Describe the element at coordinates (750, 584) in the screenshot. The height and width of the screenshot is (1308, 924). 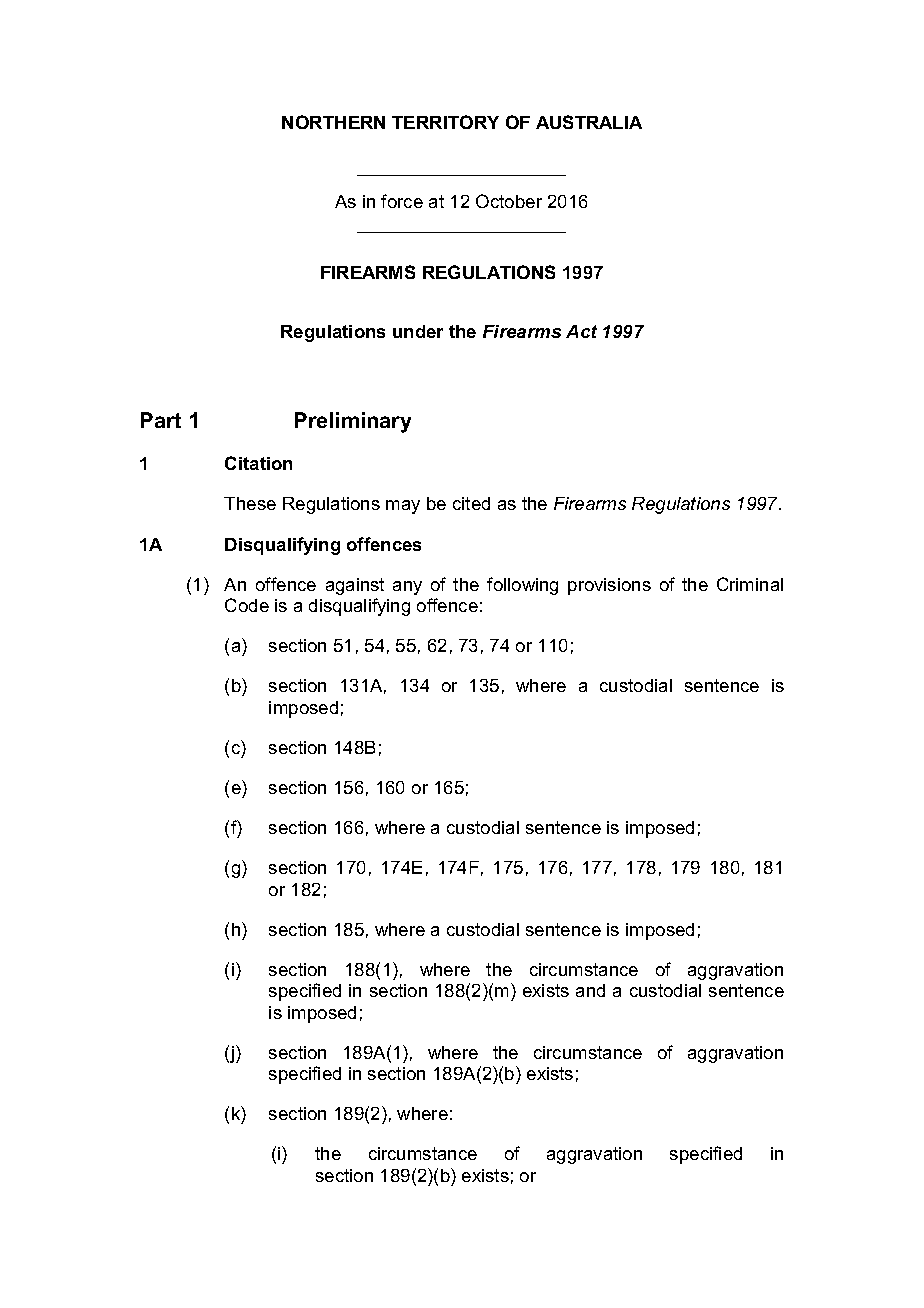
I see `Criminal` at that location.
